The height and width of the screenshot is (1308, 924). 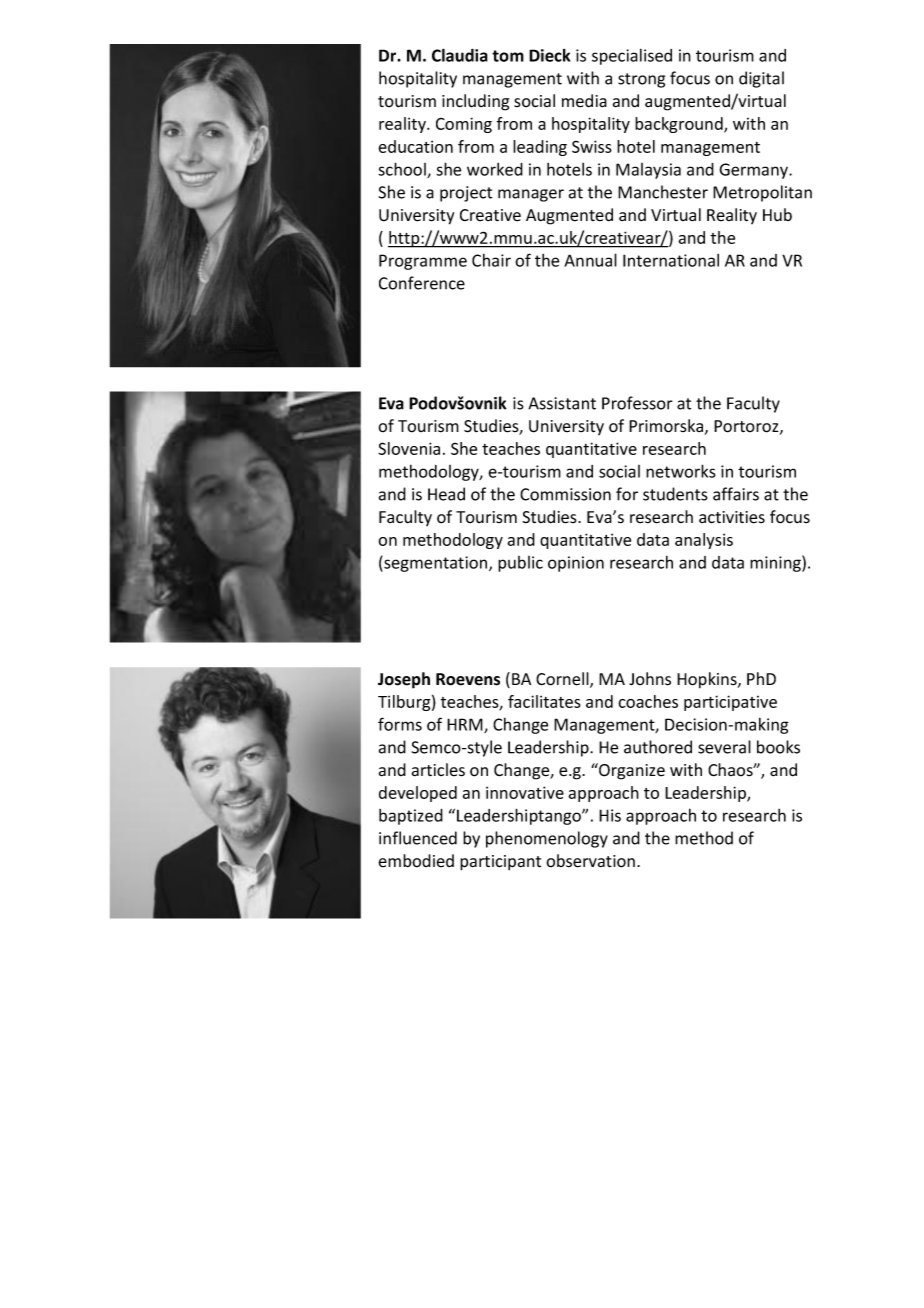 What do you see at coordinates (418, 838) in the screenshot?
I see `influenced` at bounding box center [418, 838].
